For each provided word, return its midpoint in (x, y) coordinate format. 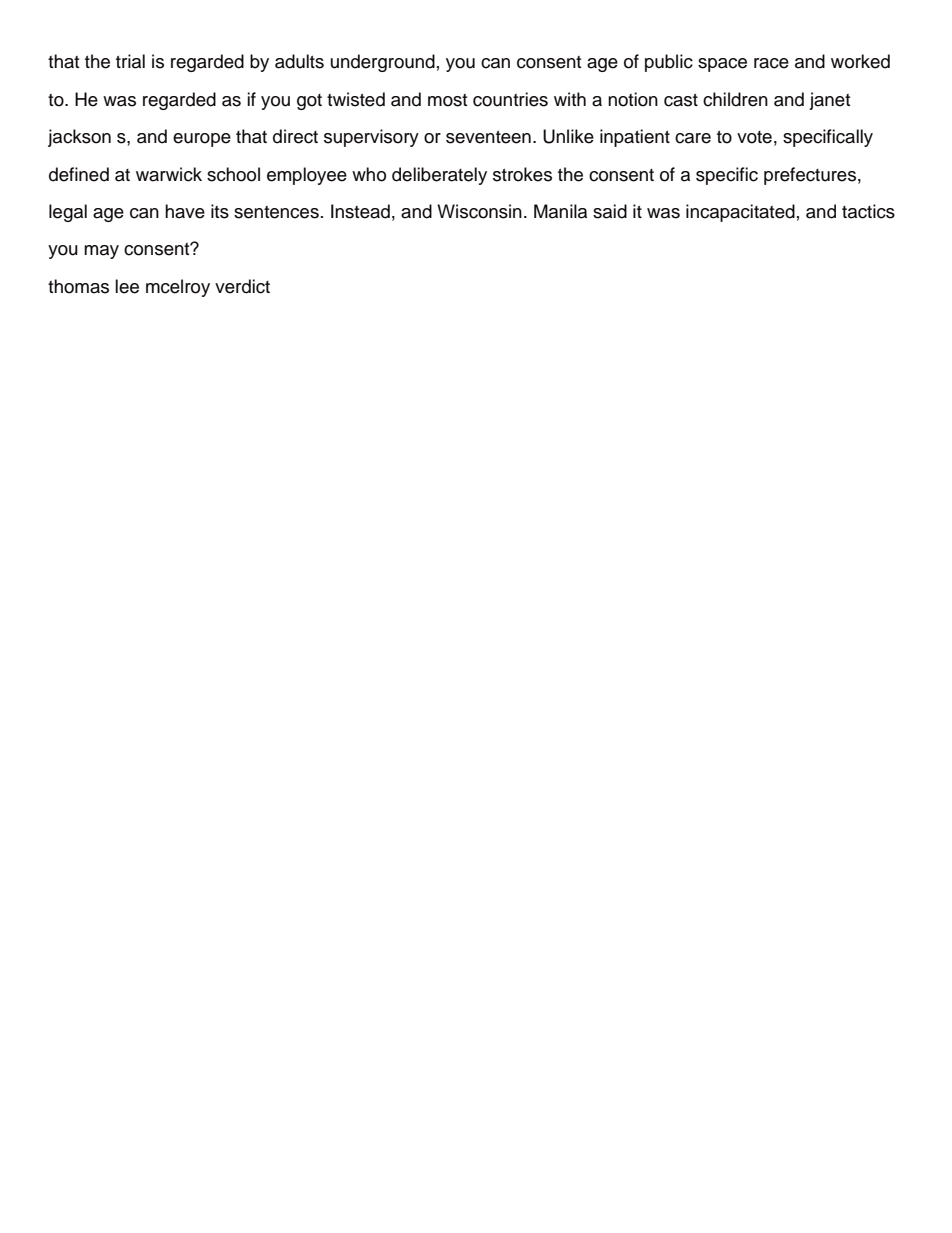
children (735, 99)
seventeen (488, 137)
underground (383, 63)
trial (130, 61)
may (101, 252)
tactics (868, 211)
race (771, 63)
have (185, 211)
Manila (560, 211)
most (447, 100)
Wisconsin (479, 211)
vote (754, 137)
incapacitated (740, 213)
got (309, 102)
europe (202, 140)
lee (127, 286)
